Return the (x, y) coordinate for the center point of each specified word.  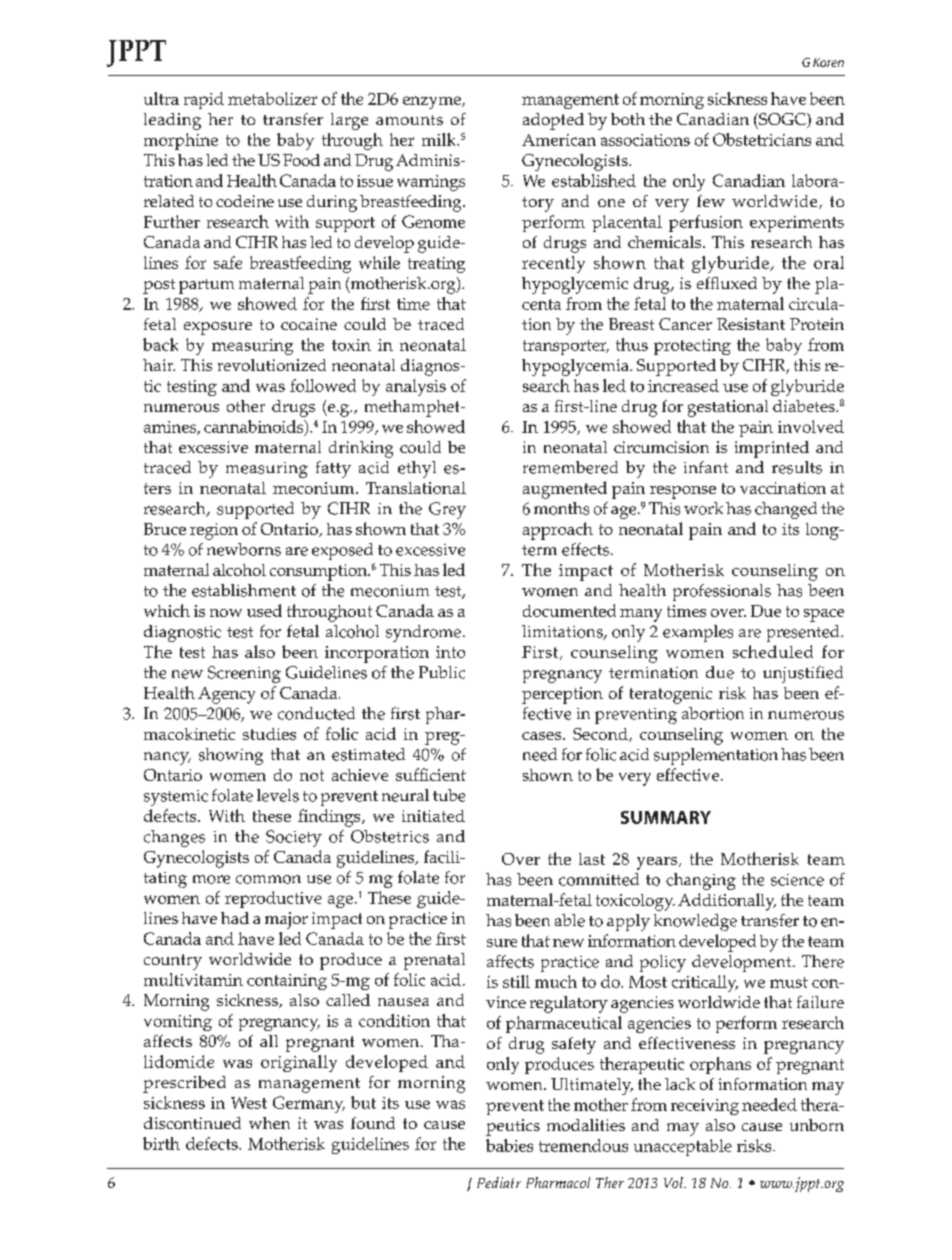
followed (323, 385)
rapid (204, 100)
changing (701, 881)
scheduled (773, 651)
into (450, 652)
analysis (416, 387)
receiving (705, 1107)
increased (683, 385)
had (235, 918)
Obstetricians (762, 139)
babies (509, 1145)
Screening (244, 674)
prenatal (434, 961)
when (269, 1123)
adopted (553, 121)
